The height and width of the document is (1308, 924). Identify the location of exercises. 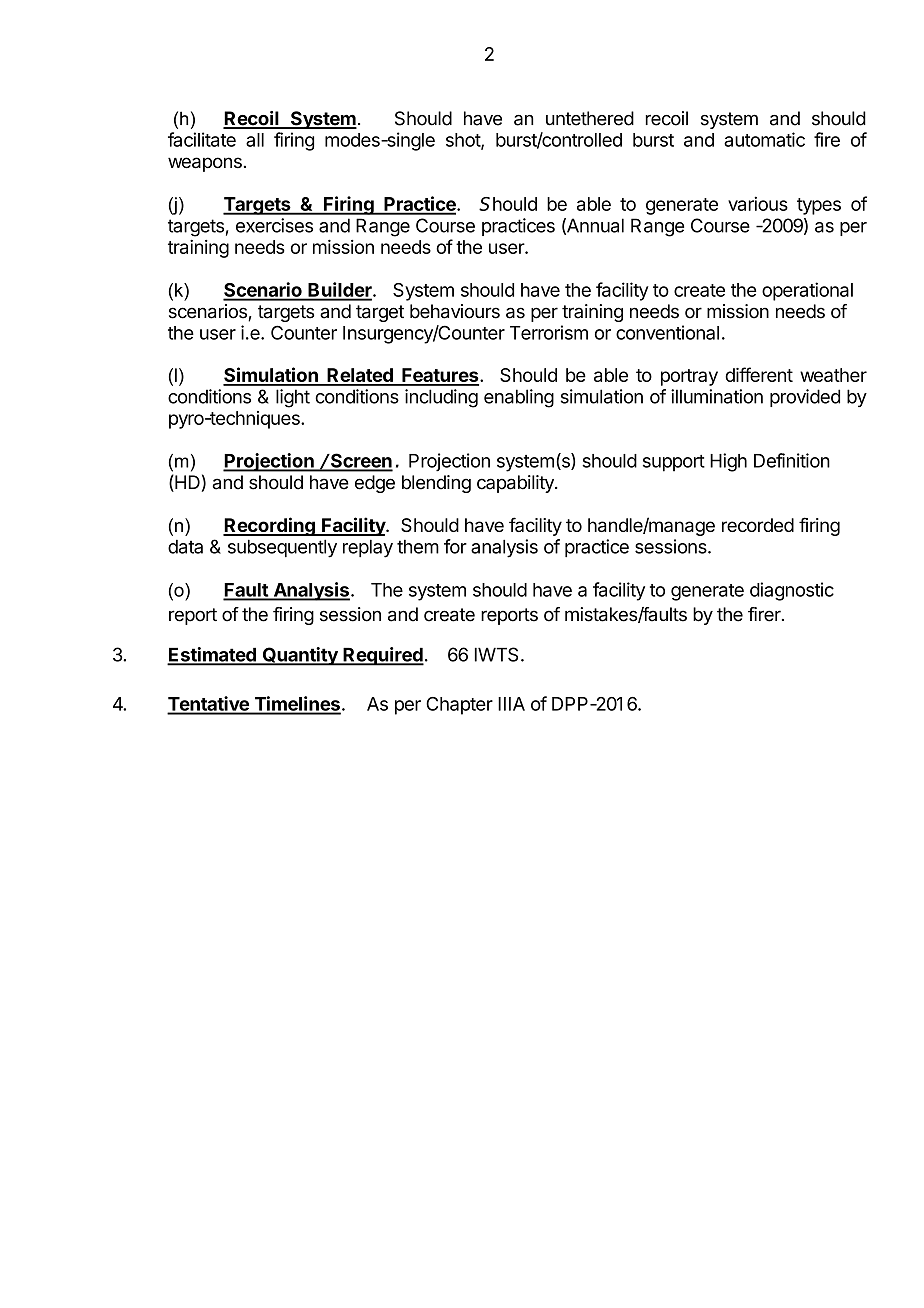
(274, 225).
